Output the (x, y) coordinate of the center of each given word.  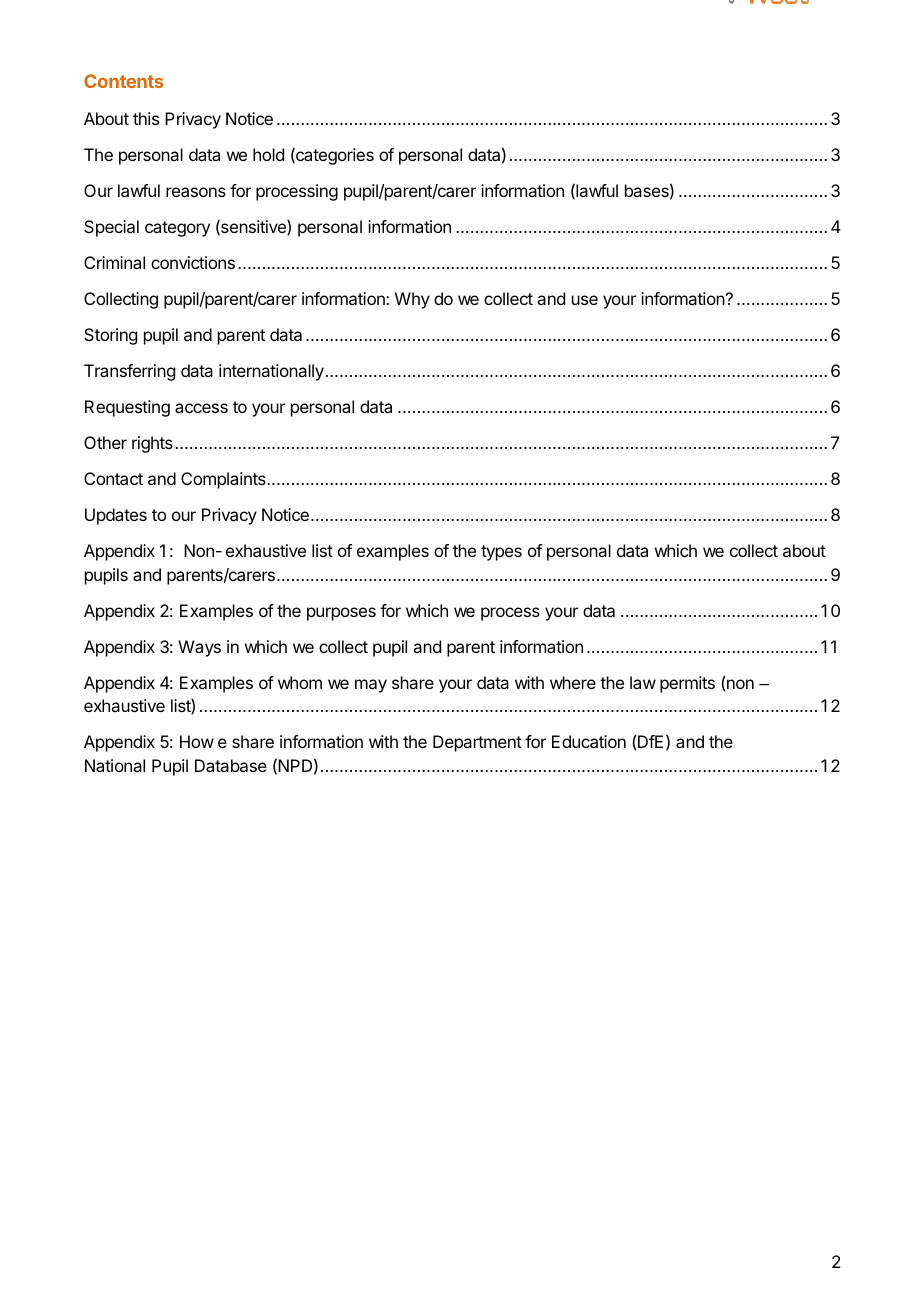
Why (412, 300)
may (371, 686)
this (146, 118)
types (501, 553)
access (201, 408)
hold (268, 154)
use (585, 300)
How (197, 741)
